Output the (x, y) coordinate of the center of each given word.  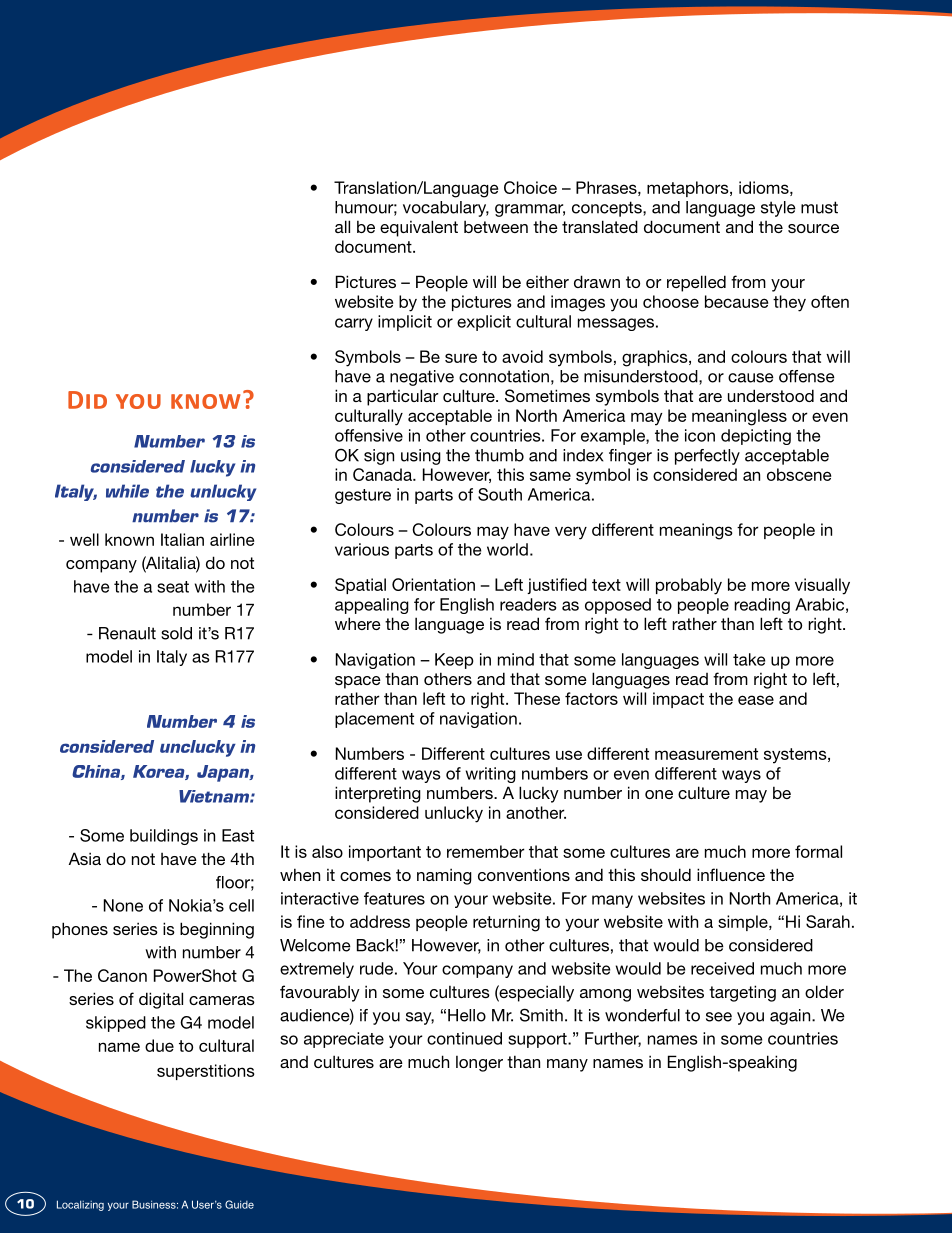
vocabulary (446, 209)
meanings (696, 531)
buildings (164, 837)
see (719, 1017)
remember (486, 851)
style (778, 209)
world (507, 549)
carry (354, 324)
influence (731, 874)
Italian (182, 539)
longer (479, 1064)
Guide (239, 1204)
